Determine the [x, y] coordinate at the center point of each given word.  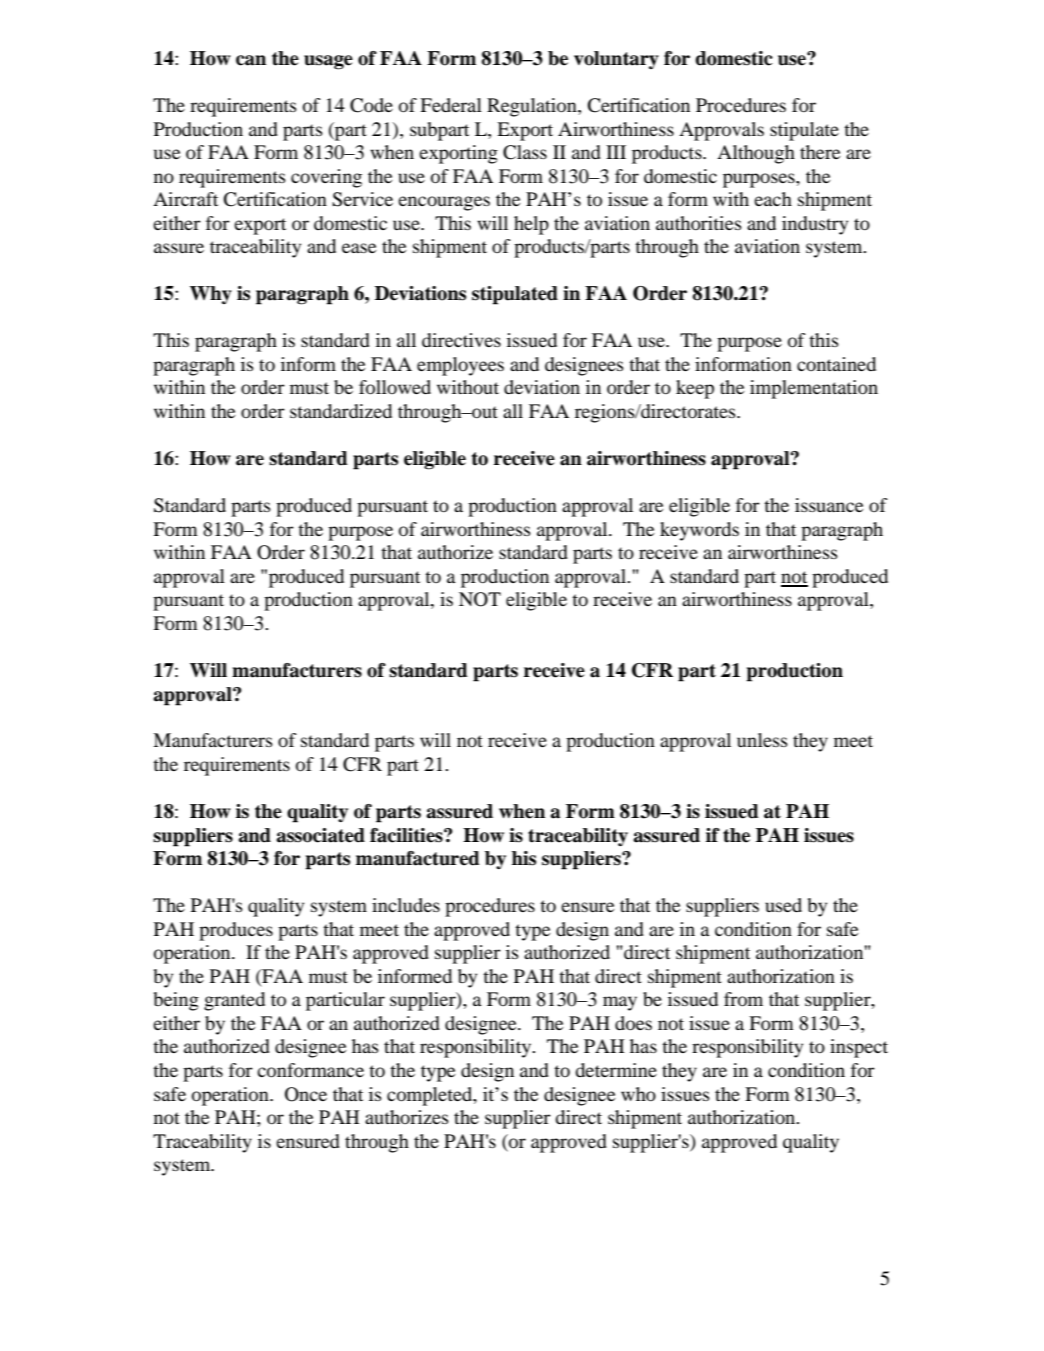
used [783, 905]
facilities [407, 835]
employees [460, 366]
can [251, 60]
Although [756, 154]
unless [762, 740]
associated [320, 835]
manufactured [418, 858]
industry [815, 225]
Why [211, 295]
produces [236, 931]
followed [395, 387]
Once [306, 1094]
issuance [829, 505]
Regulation [533, 107]
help [531, 225]
